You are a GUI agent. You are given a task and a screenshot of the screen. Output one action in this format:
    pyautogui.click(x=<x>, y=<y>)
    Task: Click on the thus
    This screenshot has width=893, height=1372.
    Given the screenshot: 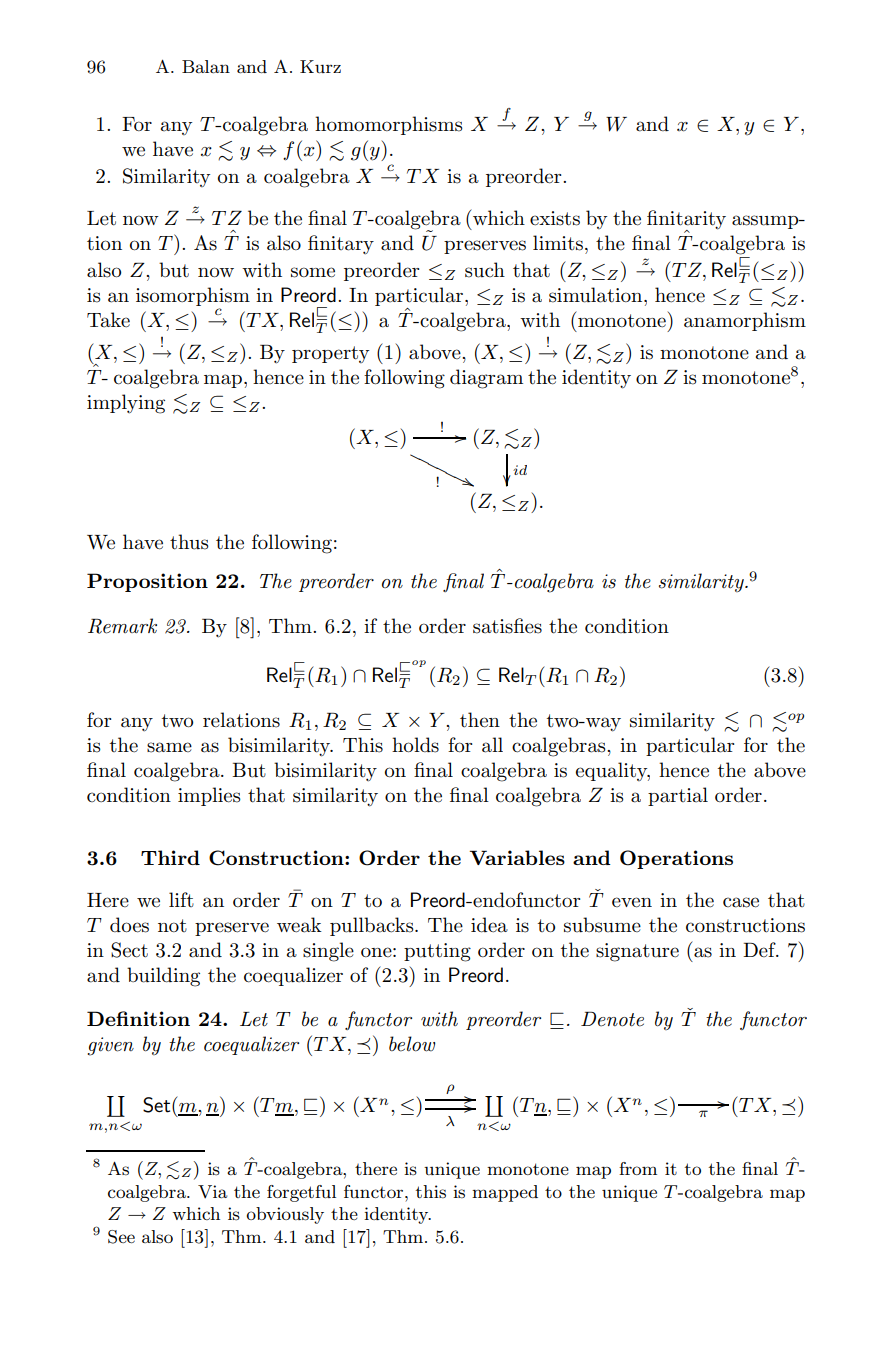 What is the action you would take?
    pyautogui.click(x=189, y=542)
